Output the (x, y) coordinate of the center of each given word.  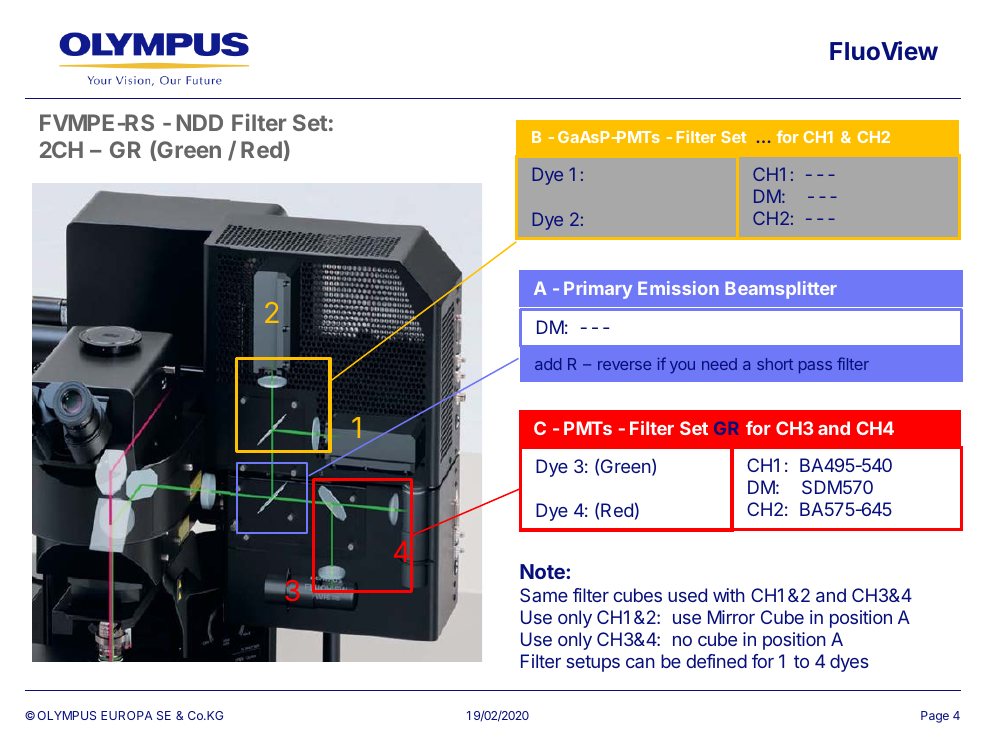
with (729, 595)
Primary (598, 290)
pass (815, 367)
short (775, 364)
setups (593, 663)
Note (543, 571)
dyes (849, 663)
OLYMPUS (67, 715)
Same (544, 595)
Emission (678, 288)
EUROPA (127, 715)
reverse (624, 365)
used (687, 595)
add (548, 364)
